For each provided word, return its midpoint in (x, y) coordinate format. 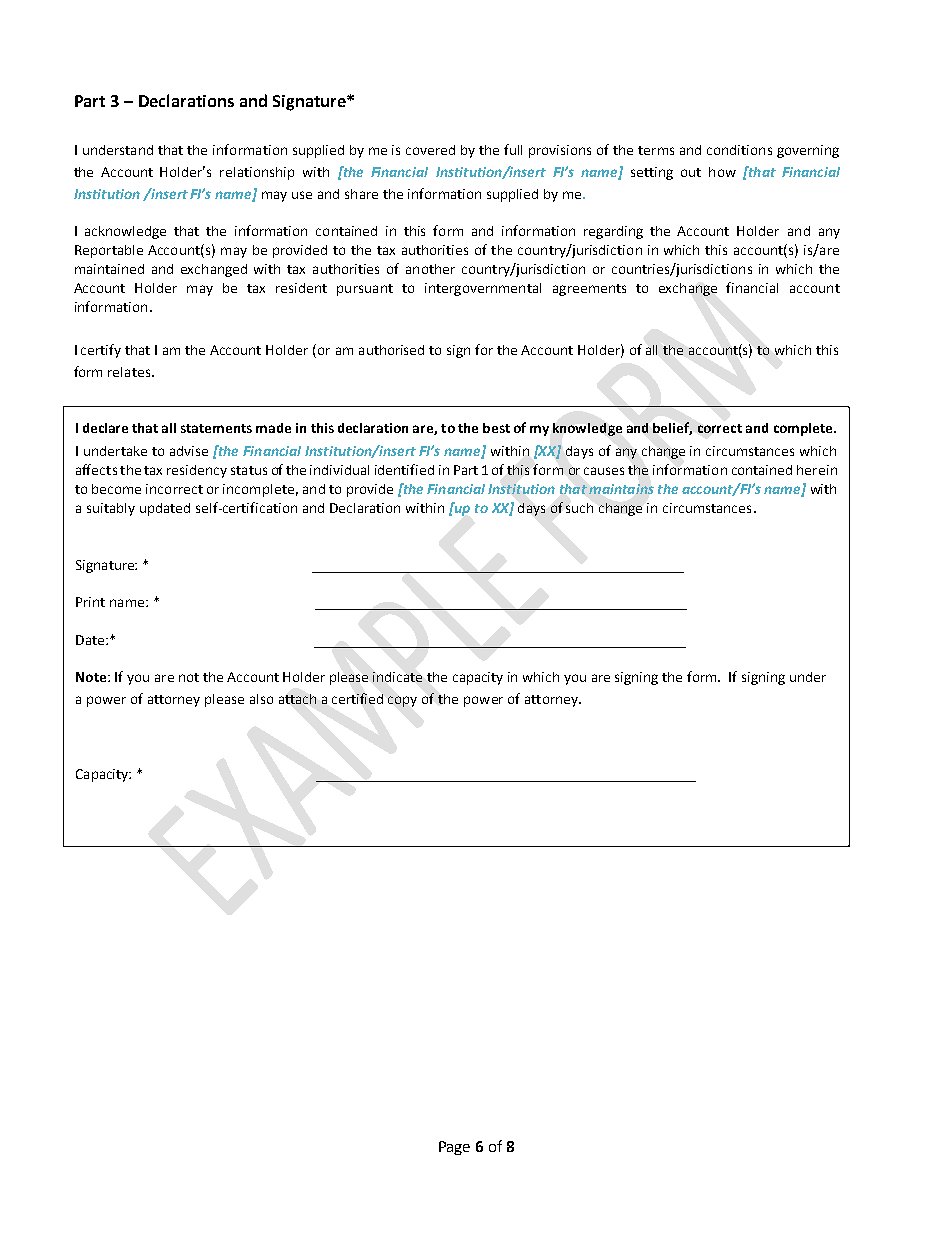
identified (404, 469)
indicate (397, 677)
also (261, 699)
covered (430, 150)
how (722, 172)
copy (402, 701)
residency (197, 471)
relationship (257, 173)
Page (454, 1148)
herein (817, 470)
